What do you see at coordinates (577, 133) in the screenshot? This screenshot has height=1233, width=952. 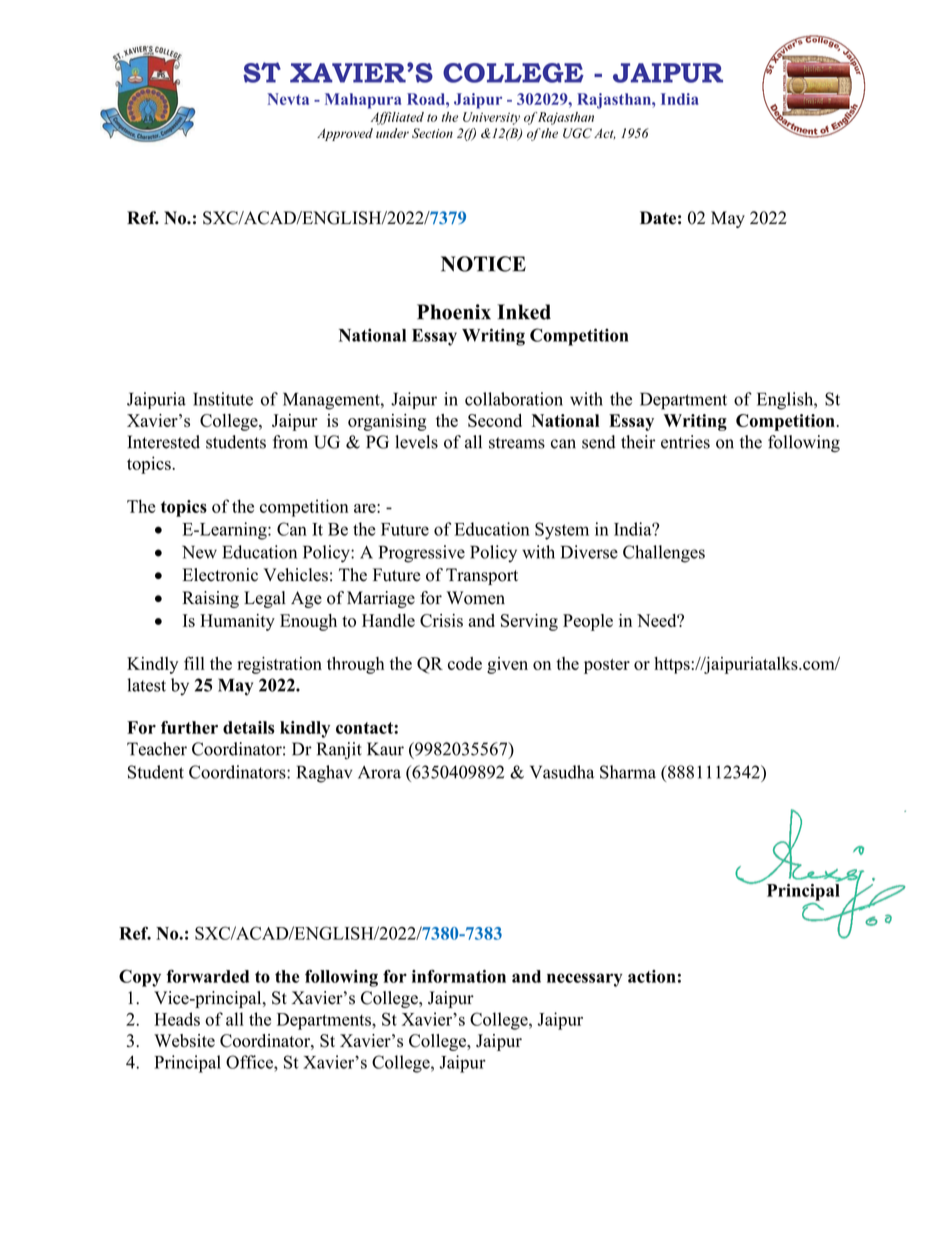 I see `UGC` at bounding box center [577, 133].
